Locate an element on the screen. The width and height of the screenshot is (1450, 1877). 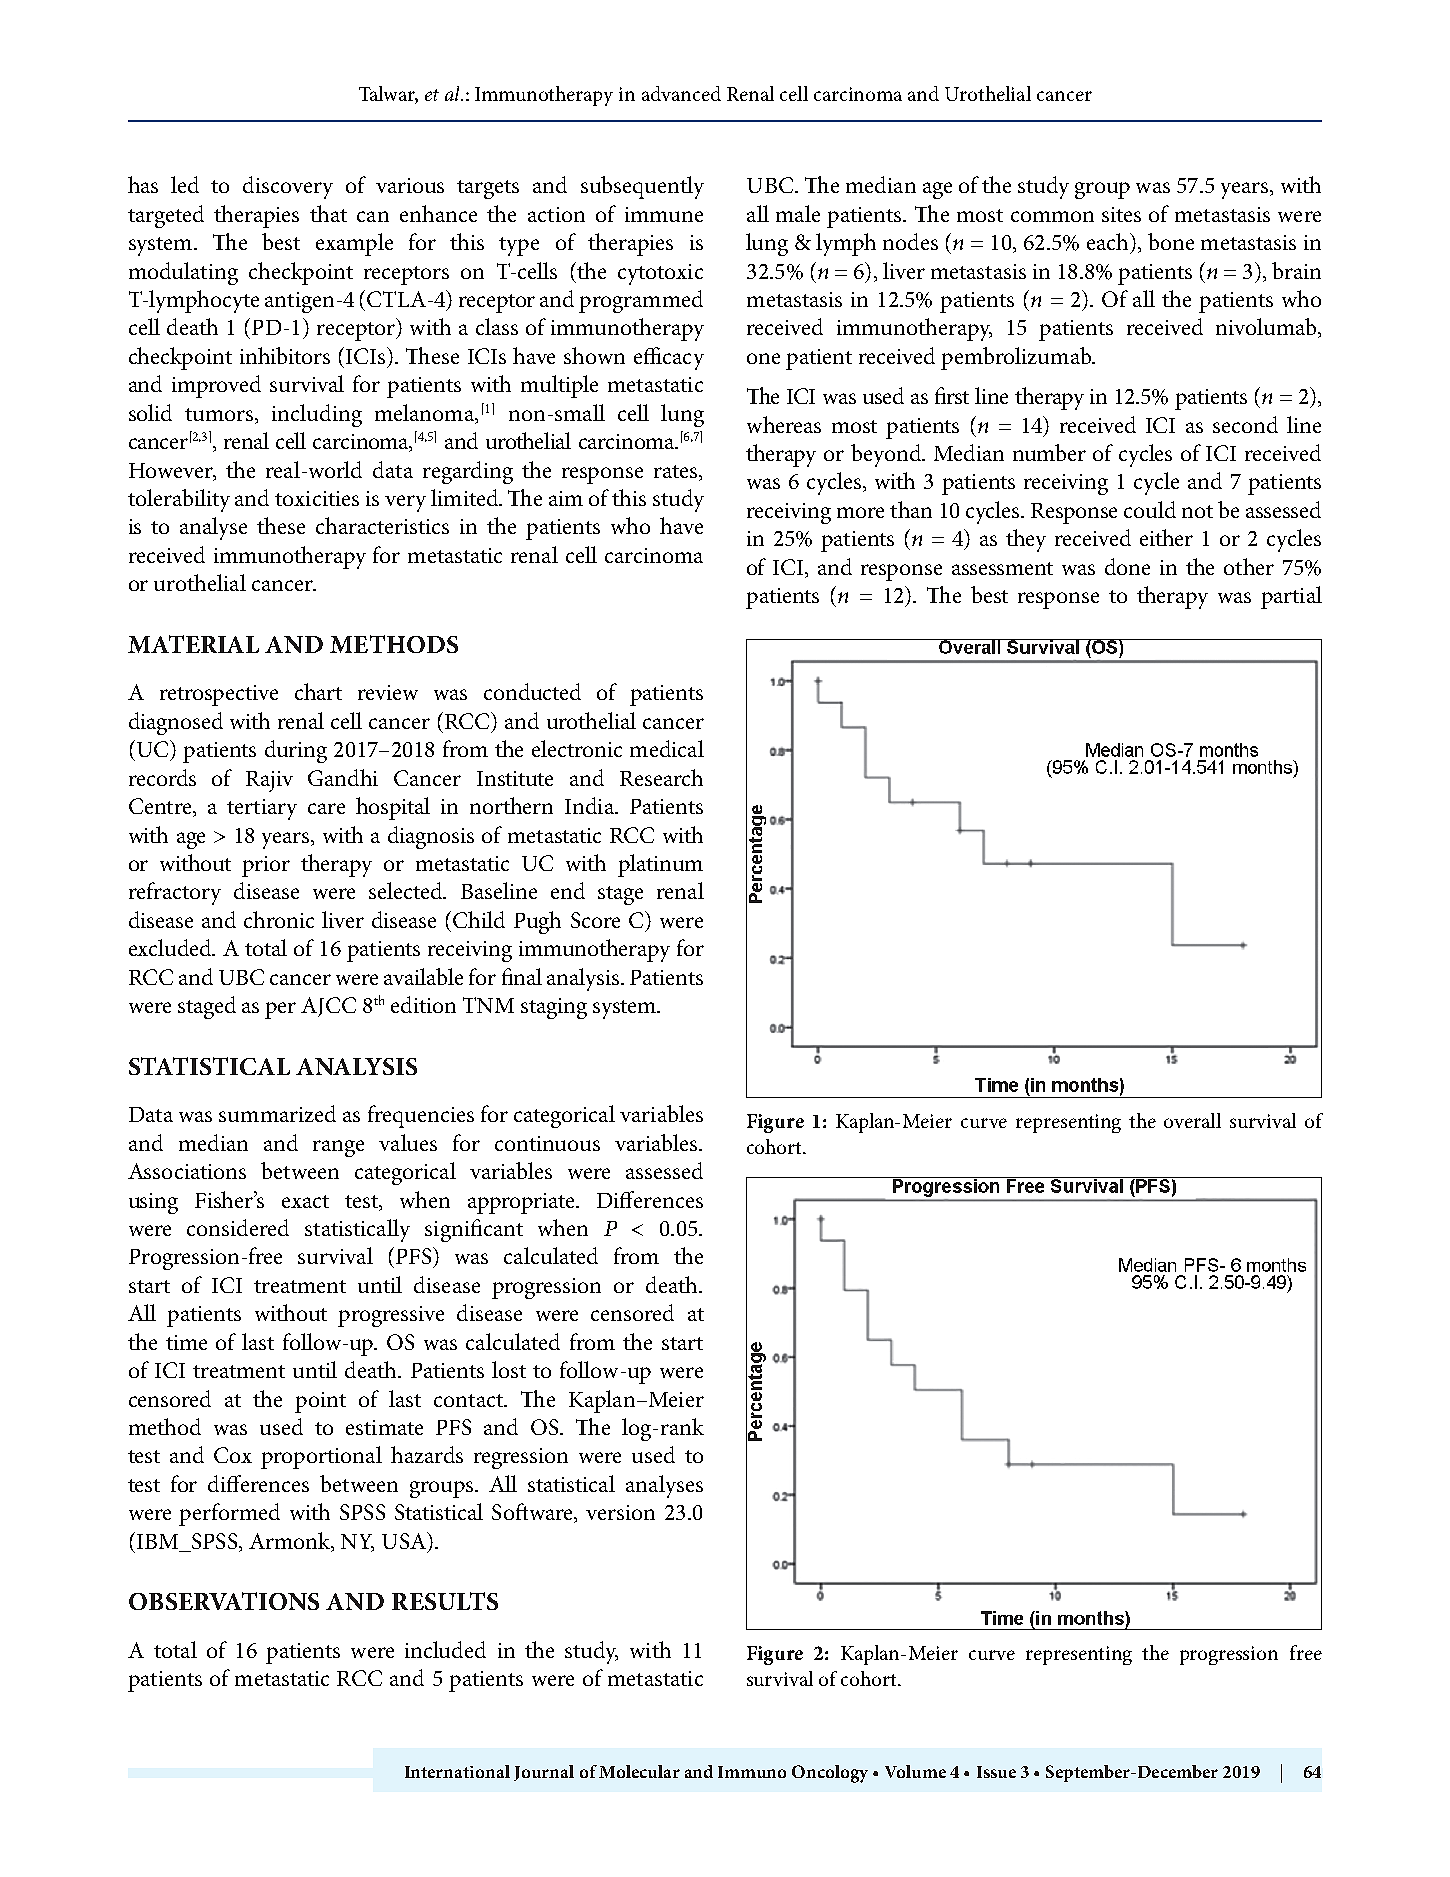
sites is located at coordinates (1121, 214).
